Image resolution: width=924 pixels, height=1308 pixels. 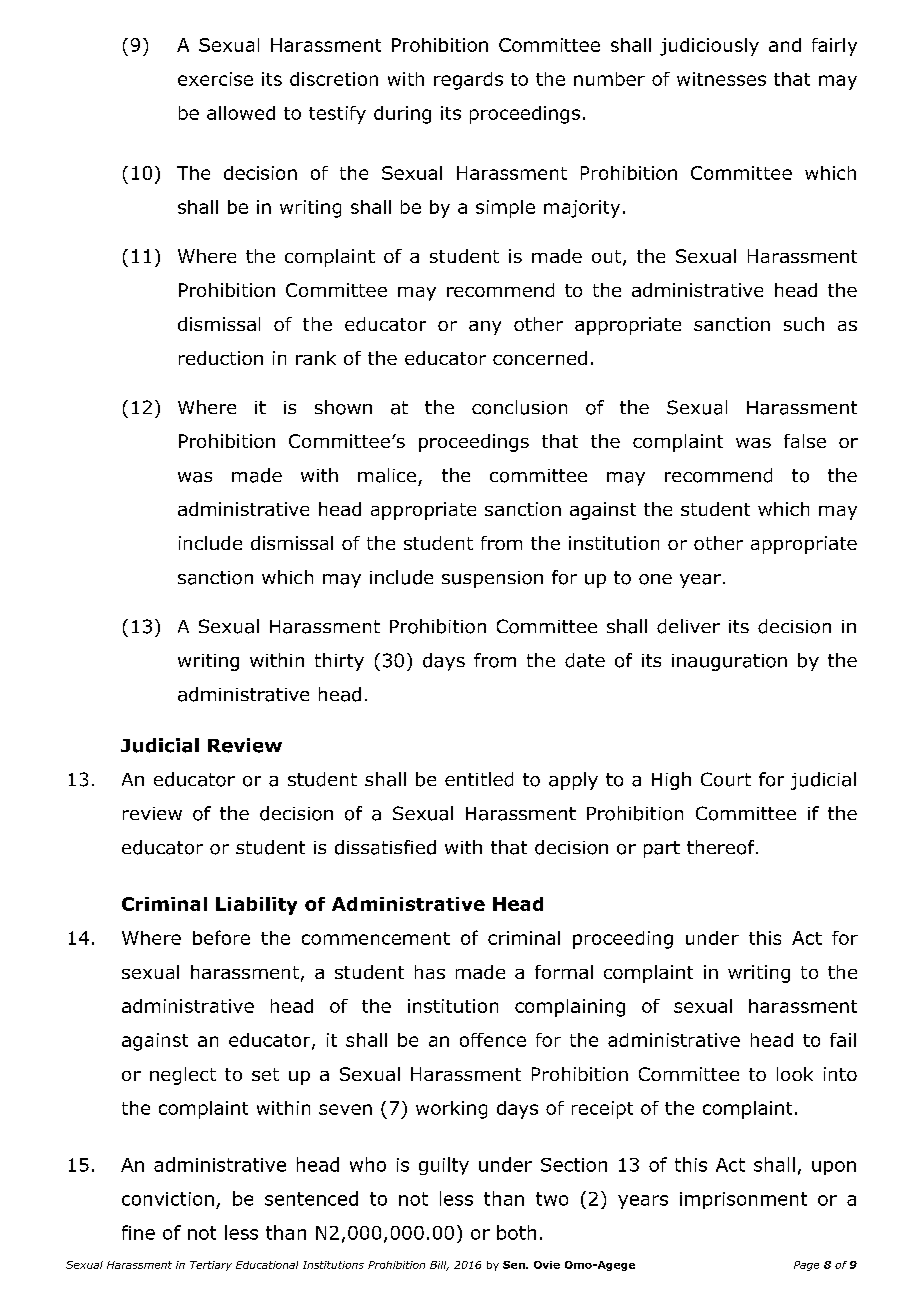 What do you see at coordinates (492, 579) in the screenshot?
I see `suspension` at bounding box center [492, 579].
